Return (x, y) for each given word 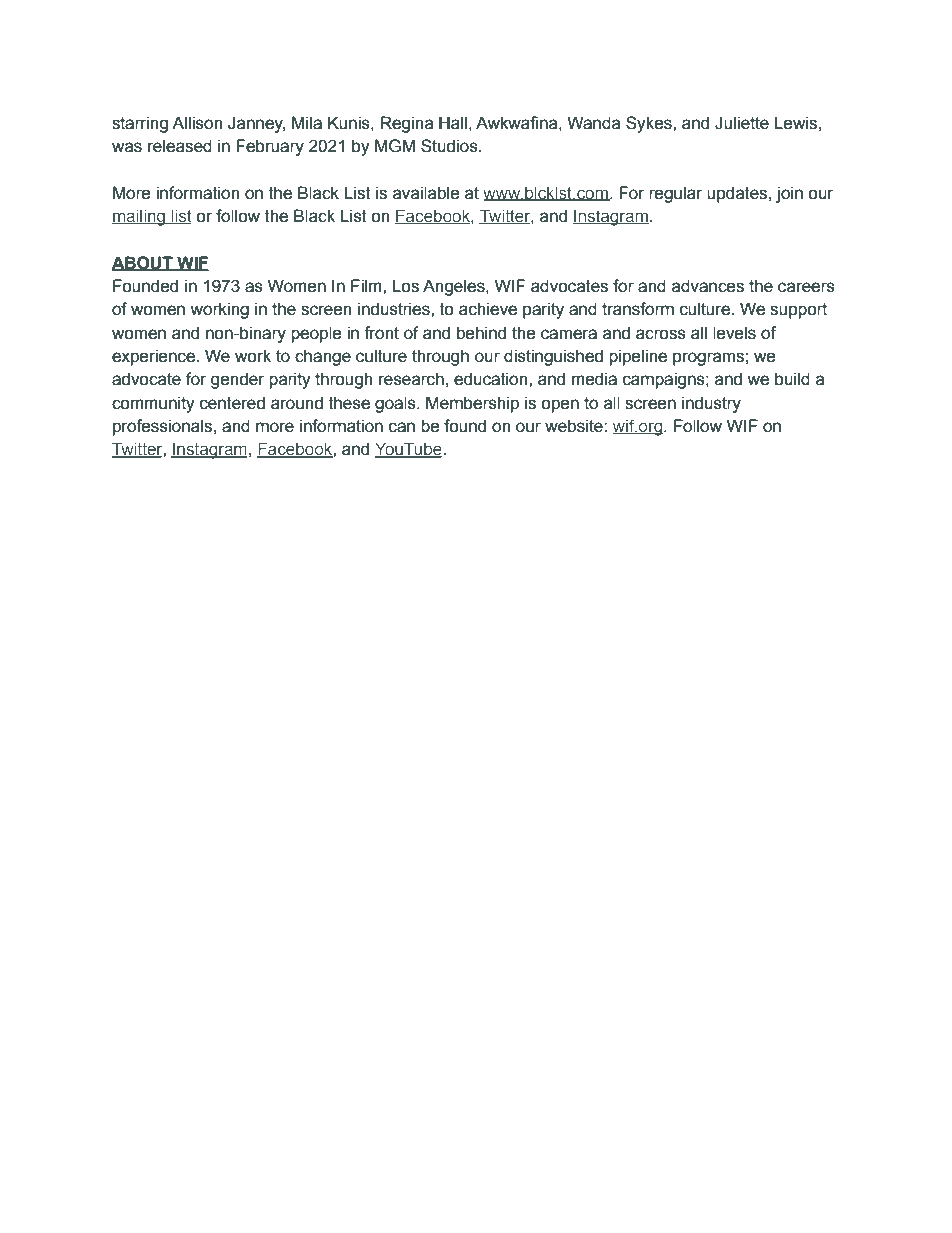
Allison (197, 123)
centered (232, 403)
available (426, 193)
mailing (139, 217)
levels (734, 333)
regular (676, 194)
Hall (453, 123)
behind (481, 333)
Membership (472, 404)
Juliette (742, 123)
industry (711, 404)
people (316, 334)
